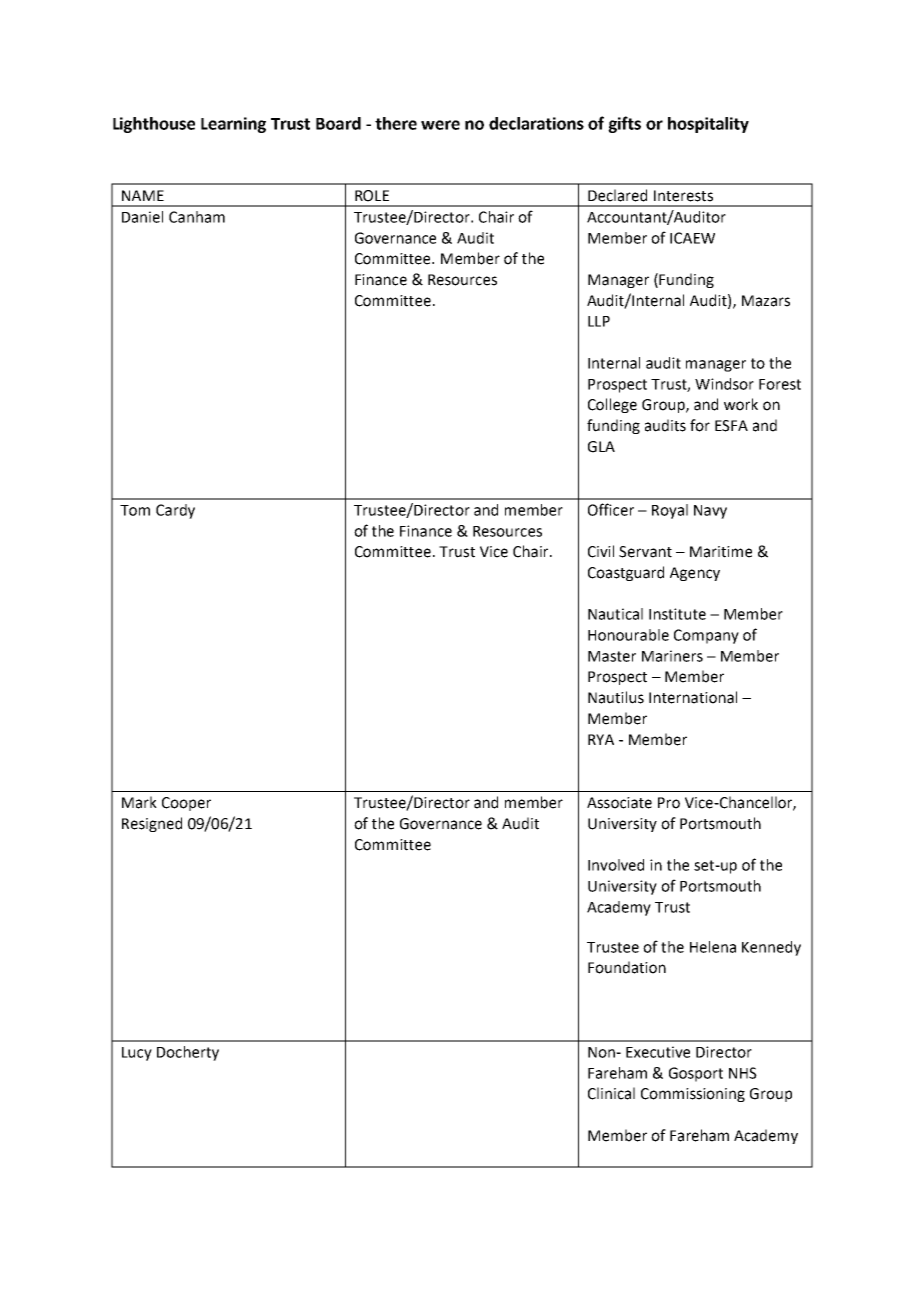 This screenshot has width=924, height=1308. I want to click on Clinical, so click(611, 1093).
